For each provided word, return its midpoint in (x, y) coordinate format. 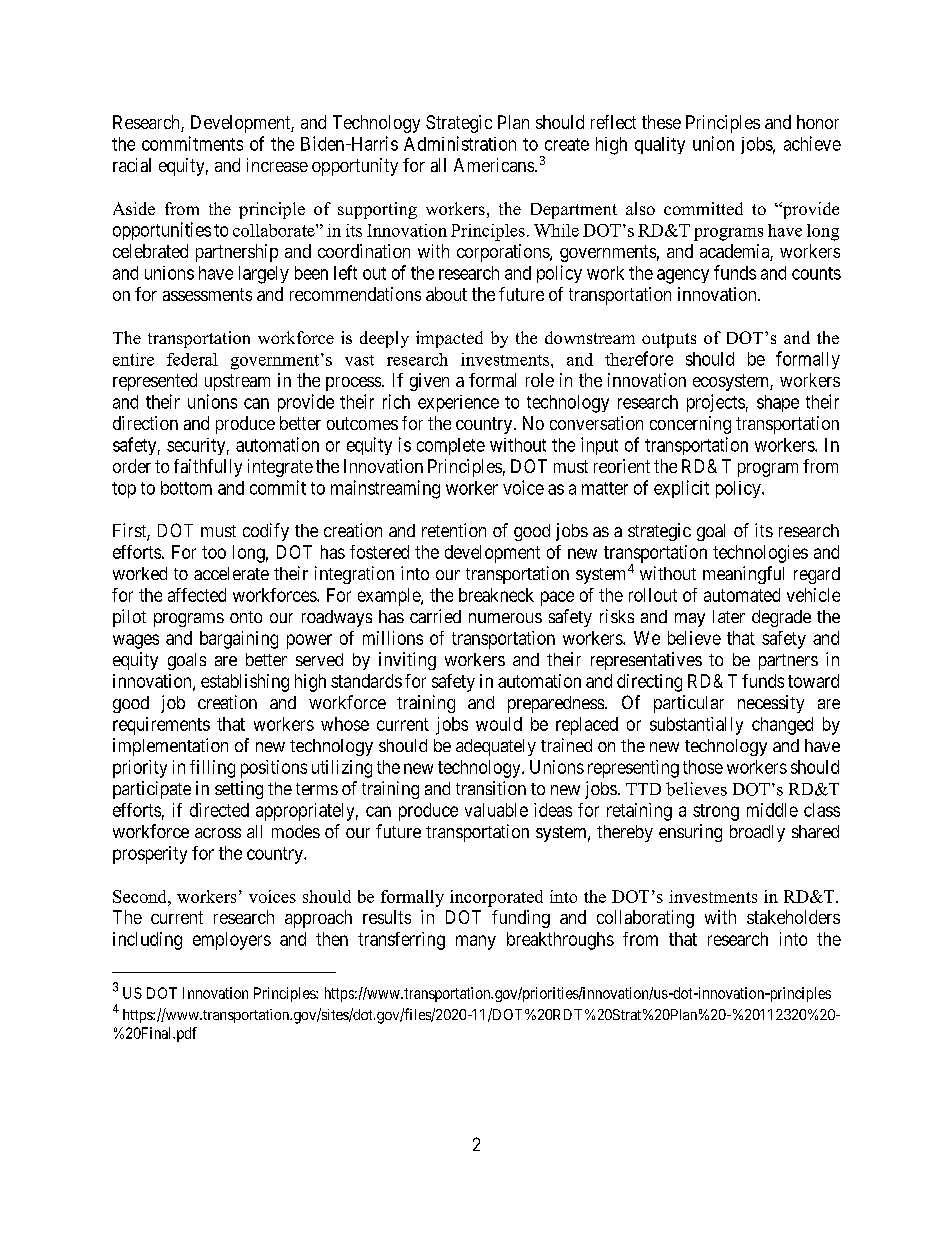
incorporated (496, 898)
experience (458, 403)
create (567, 144)
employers (232, 941)
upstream (237, 382)
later (729, 616)
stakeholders (793, 917)
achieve (812, 143)
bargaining (239, 640)
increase (277, 165)
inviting (407, 661)
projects (716, 403)
